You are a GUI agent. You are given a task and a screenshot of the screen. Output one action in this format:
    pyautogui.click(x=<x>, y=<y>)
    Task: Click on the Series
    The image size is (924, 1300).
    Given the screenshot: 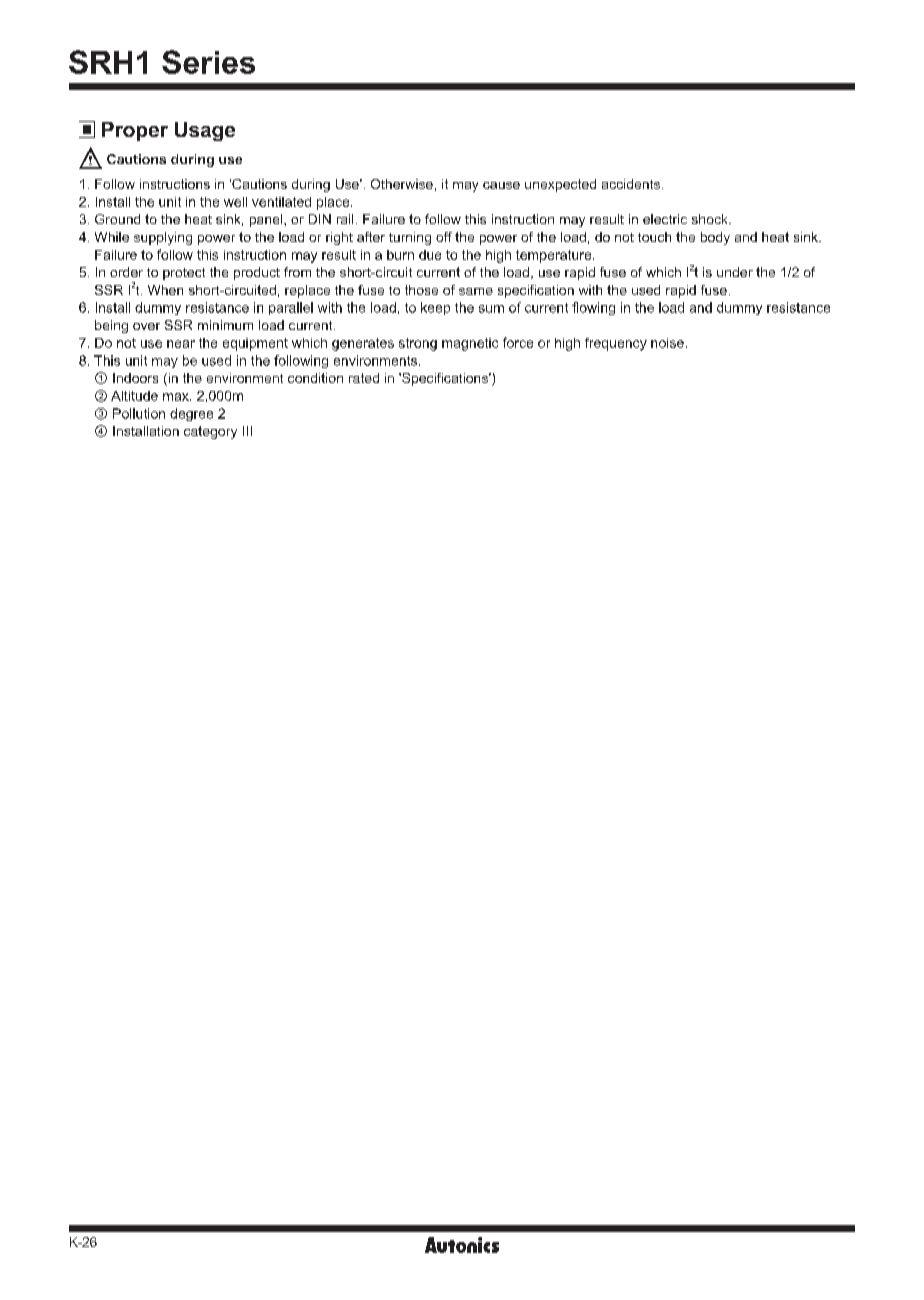 What is the action you would take?
    pyautogui.click(x=208, y=62)
